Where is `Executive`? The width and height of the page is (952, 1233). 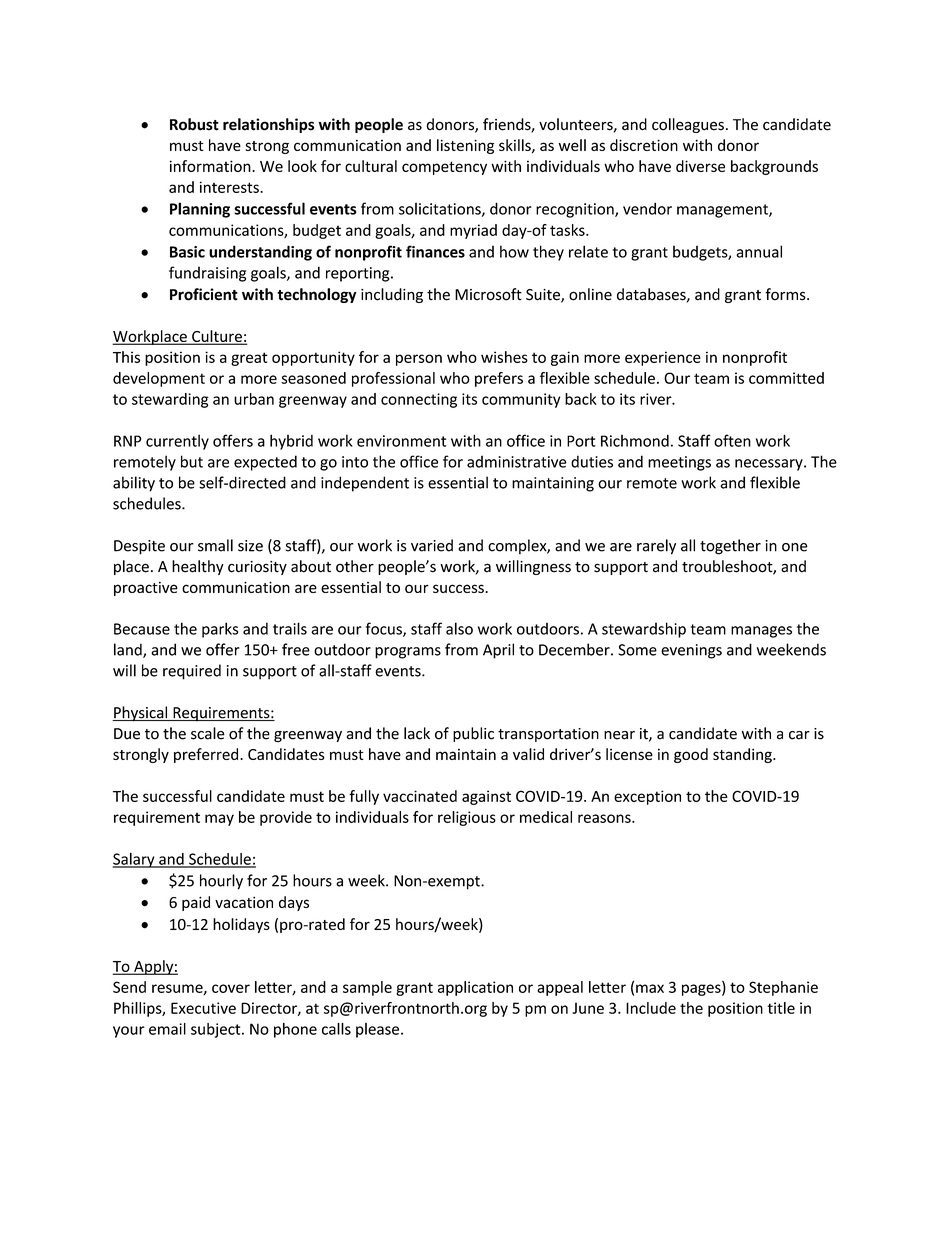 Executive is located at coordinates (203, 1008).
